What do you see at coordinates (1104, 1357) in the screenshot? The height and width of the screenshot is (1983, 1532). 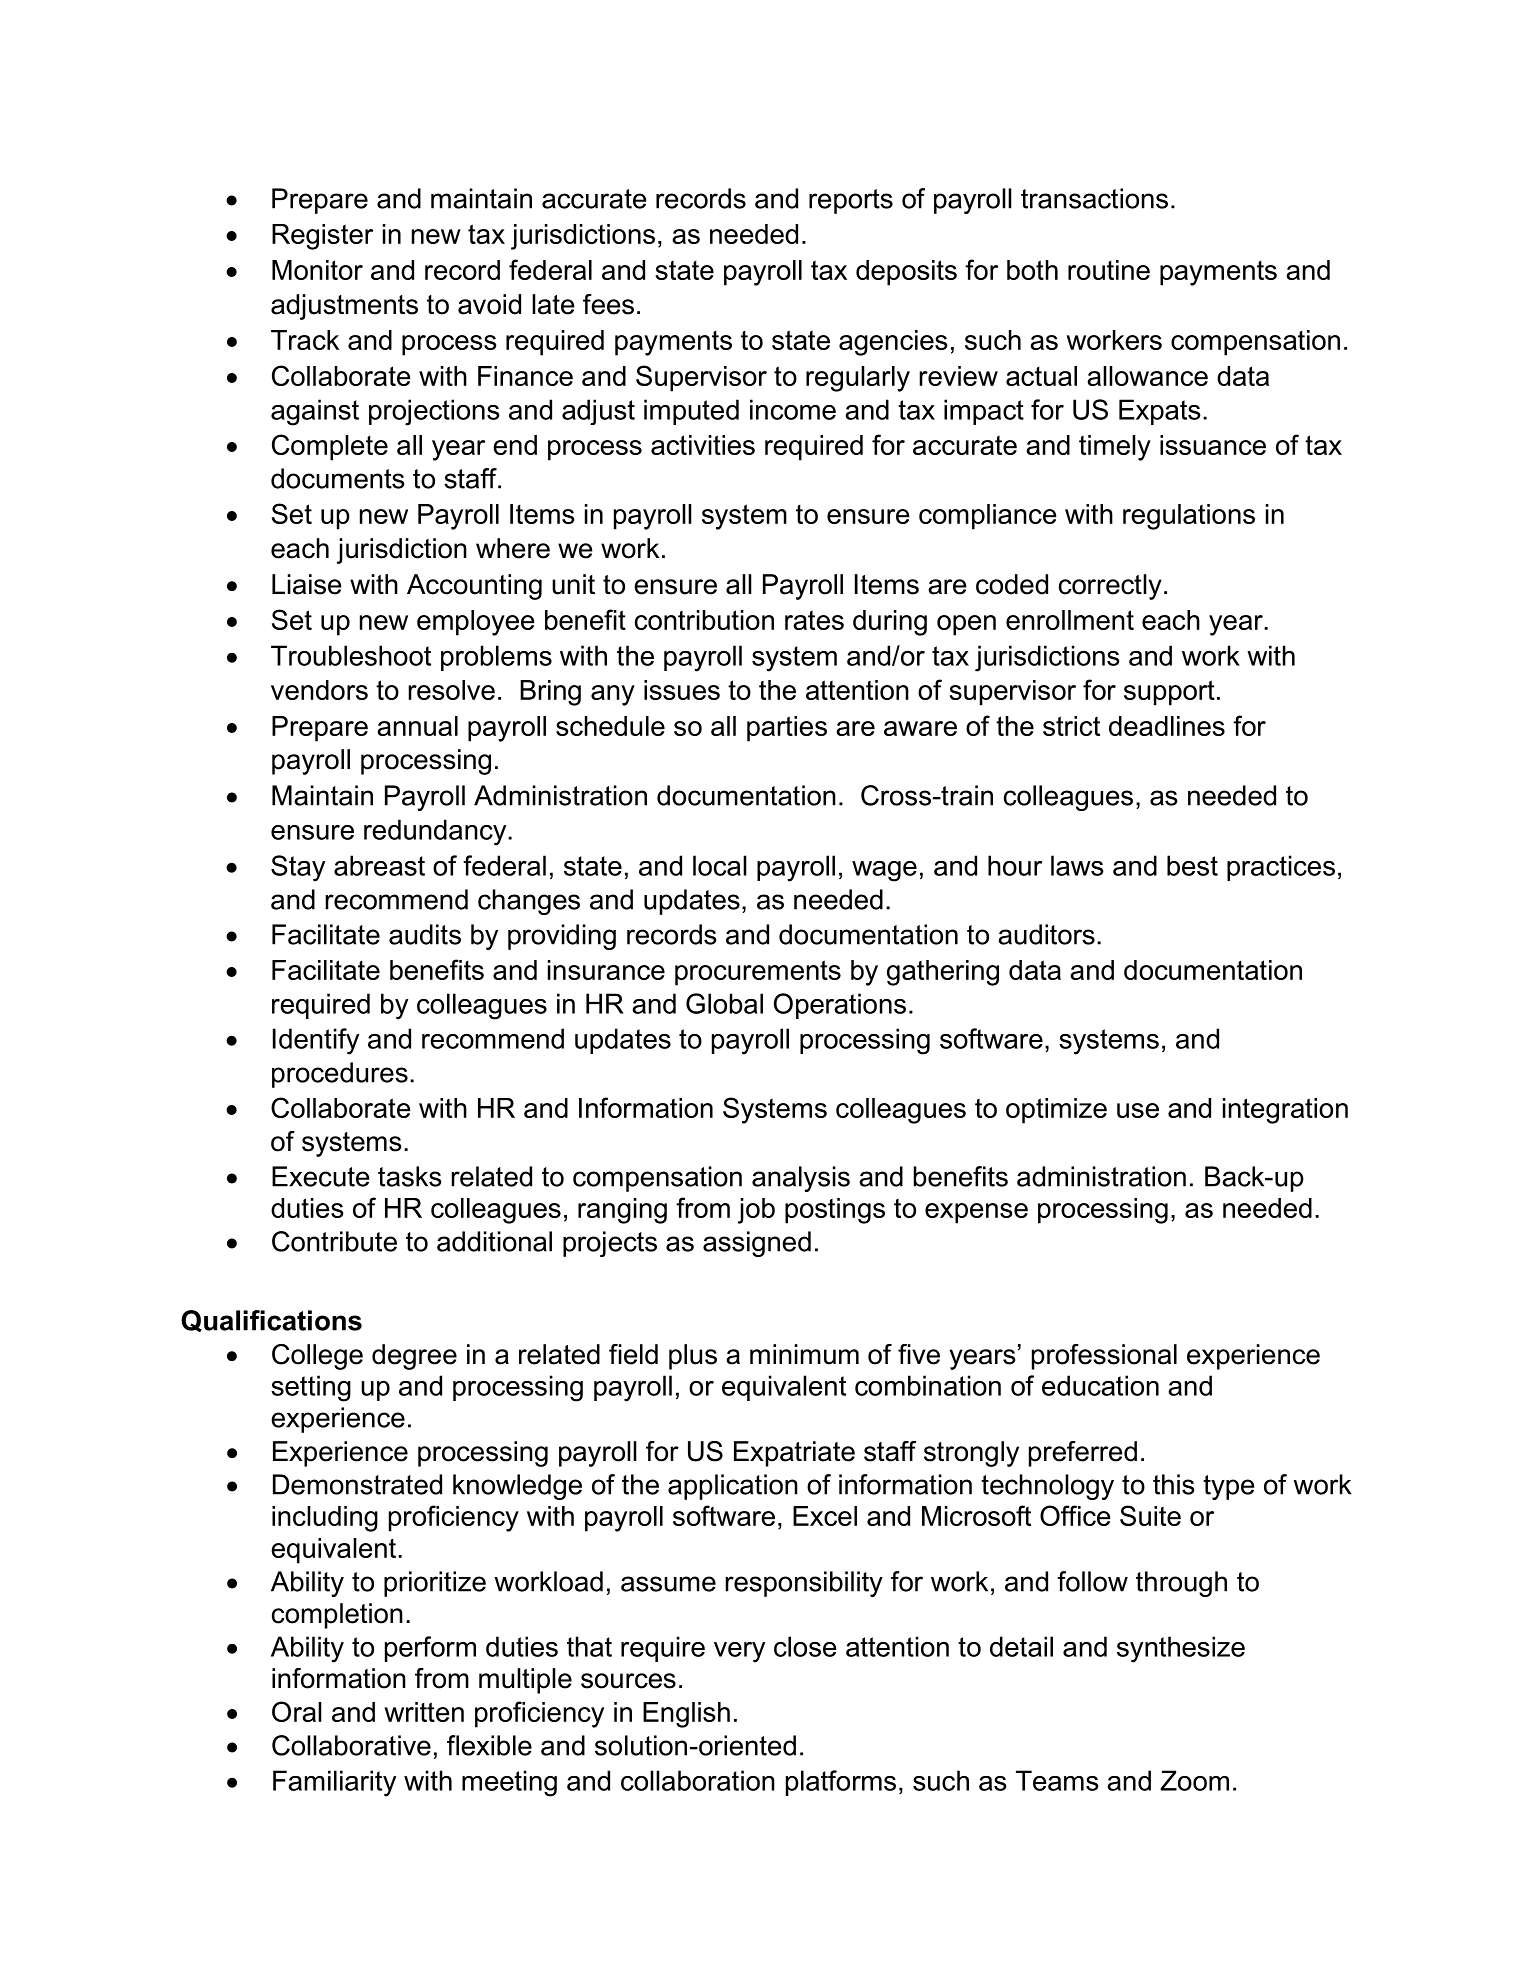 I see `professional` at bounding box center [1104, 1357].
